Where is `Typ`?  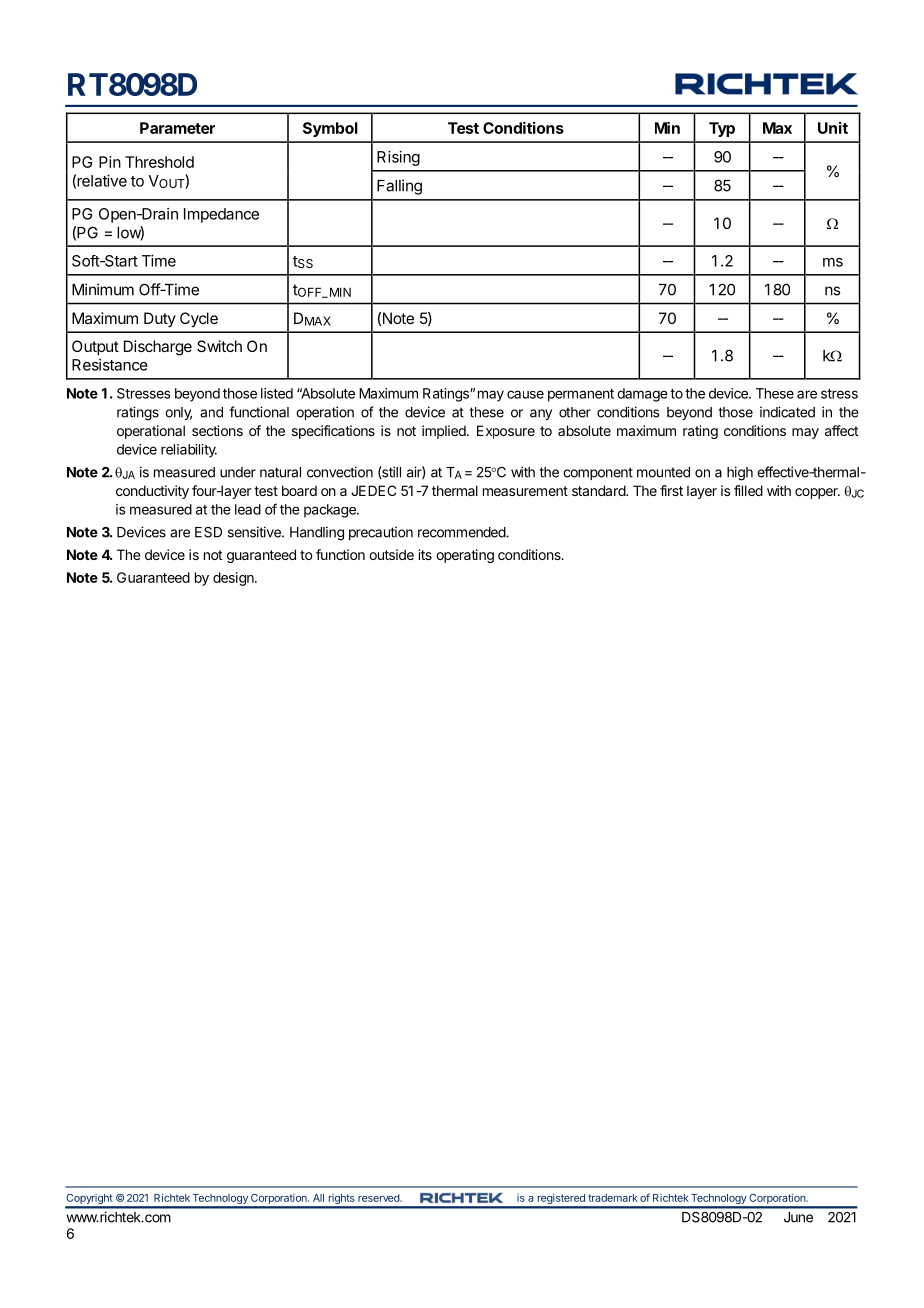 Typ is located at coordinates (722, 129).
